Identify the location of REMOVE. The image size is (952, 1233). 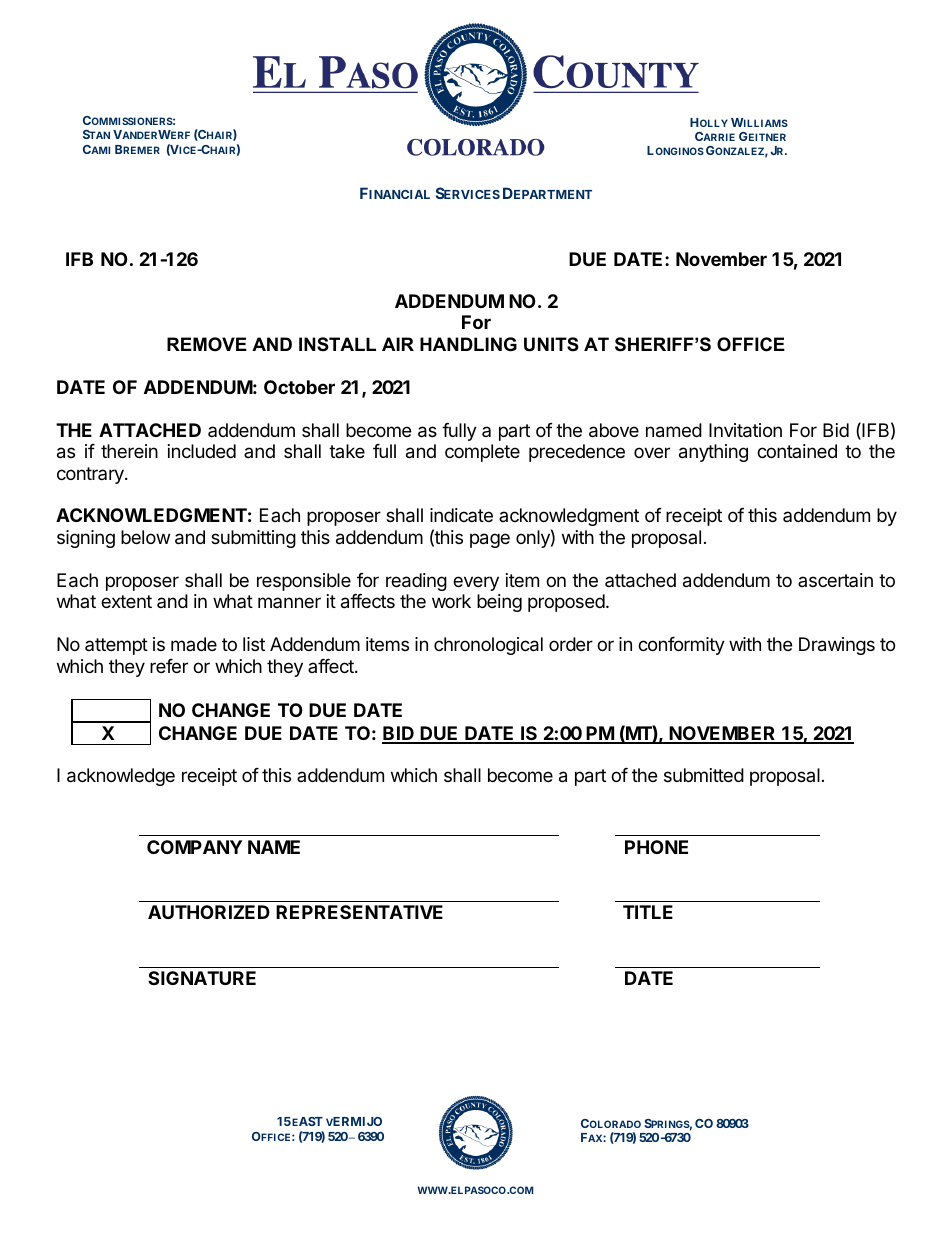
(207, 344).
